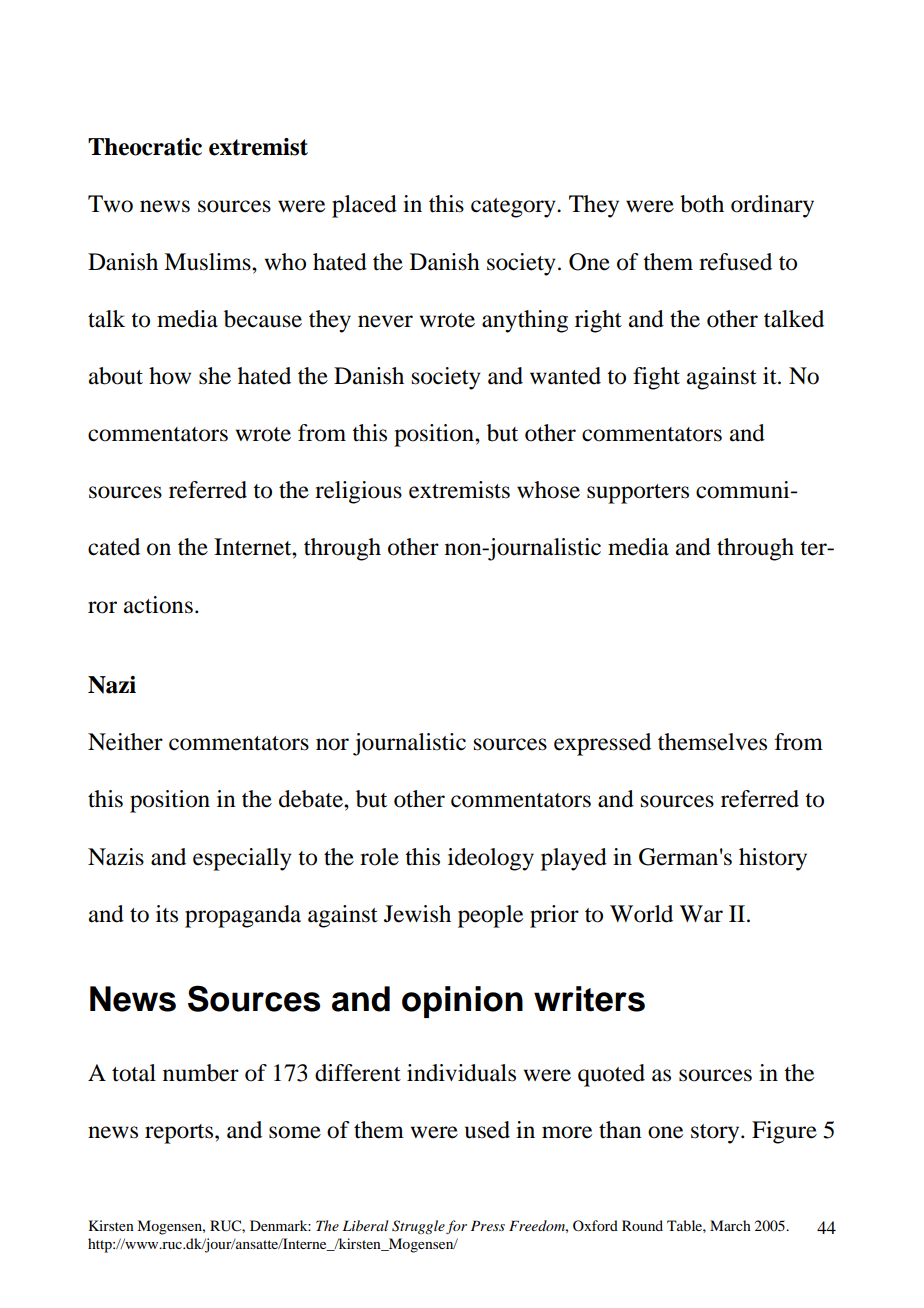 The image size is (924, 1308). I want to click on whose, so click(548, 490).
